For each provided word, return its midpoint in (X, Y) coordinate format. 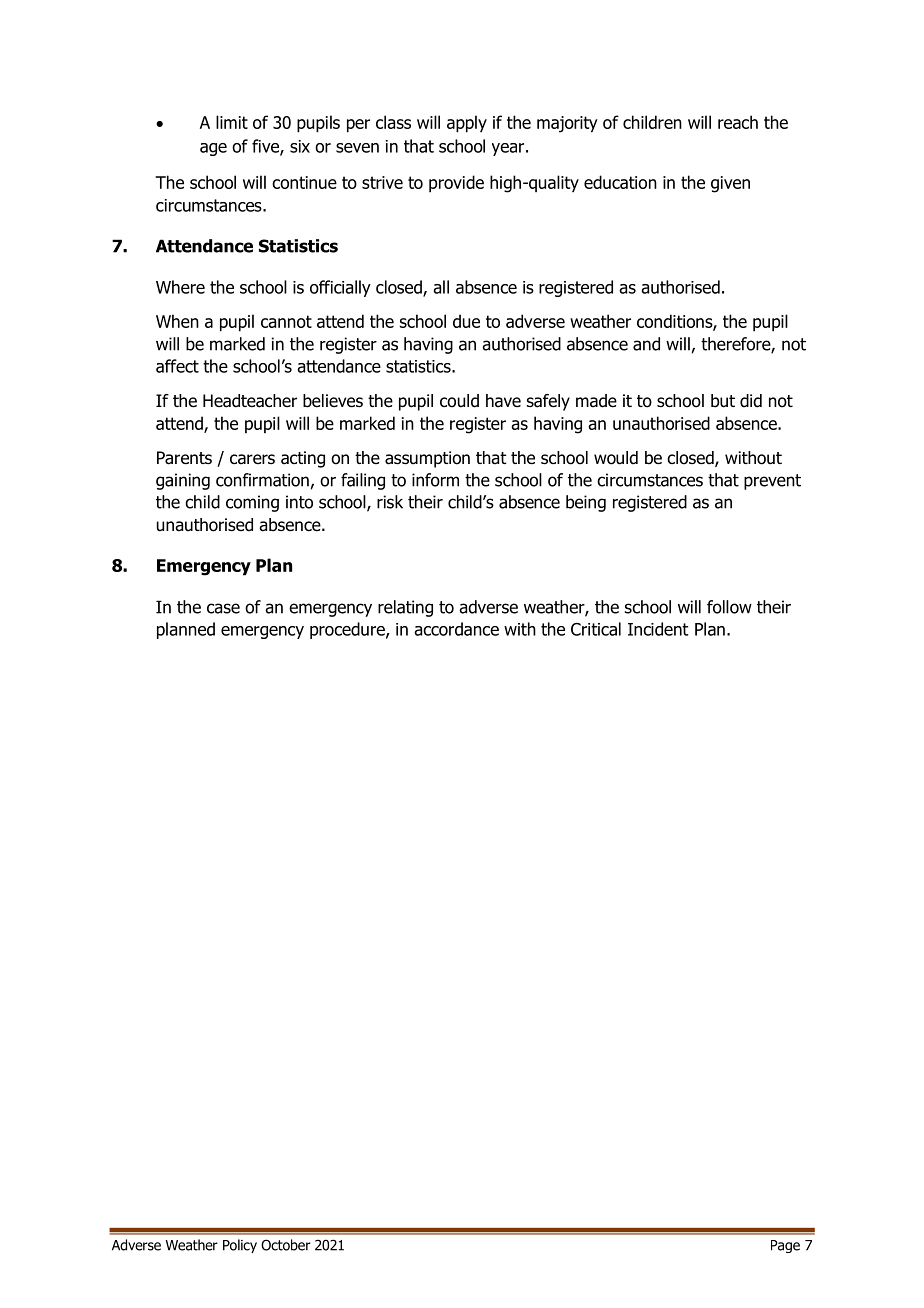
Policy (240, 1246)
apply (467, 124)
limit (232, 122)
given (730, 184)
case (223, 608)
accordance (456, 629)
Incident (658, 629)
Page (785, 1246)
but (723, 401)
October (286, 1245)
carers (252, 459)
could (459, 401)
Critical (596, 629)
